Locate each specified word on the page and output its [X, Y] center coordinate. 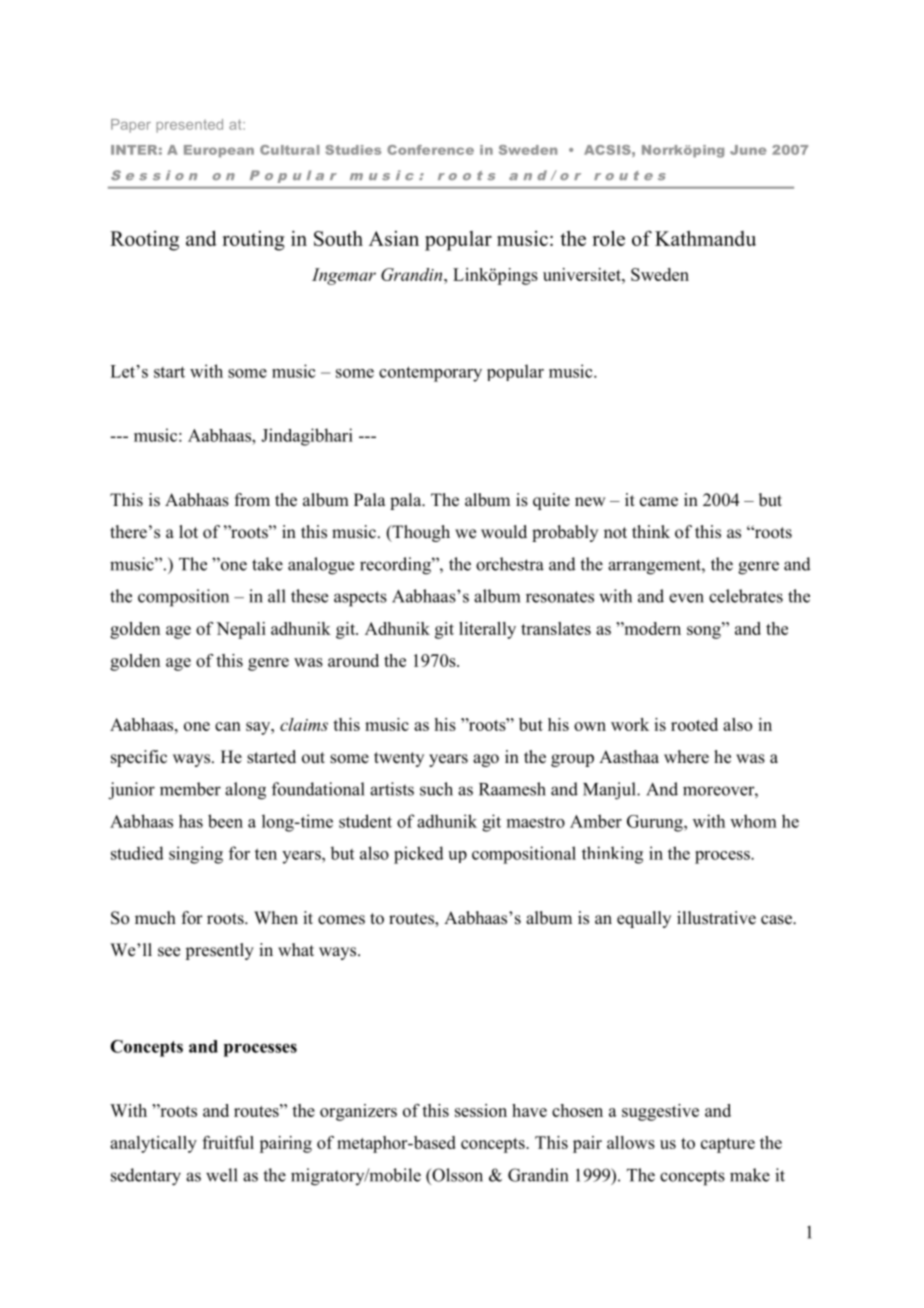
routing [253, 241]
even [686, 598]
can [228, 726]
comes [341, 920]
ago [486, 760]
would [504, 532]
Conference [430, 150]
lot [188, 532]
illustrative [716, 918]
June [748, 150]
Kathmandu [705, 238]
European [219, 151]
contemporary [430, 374]
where [686, 757]
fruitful [228, 1142]
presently [219, 951]
